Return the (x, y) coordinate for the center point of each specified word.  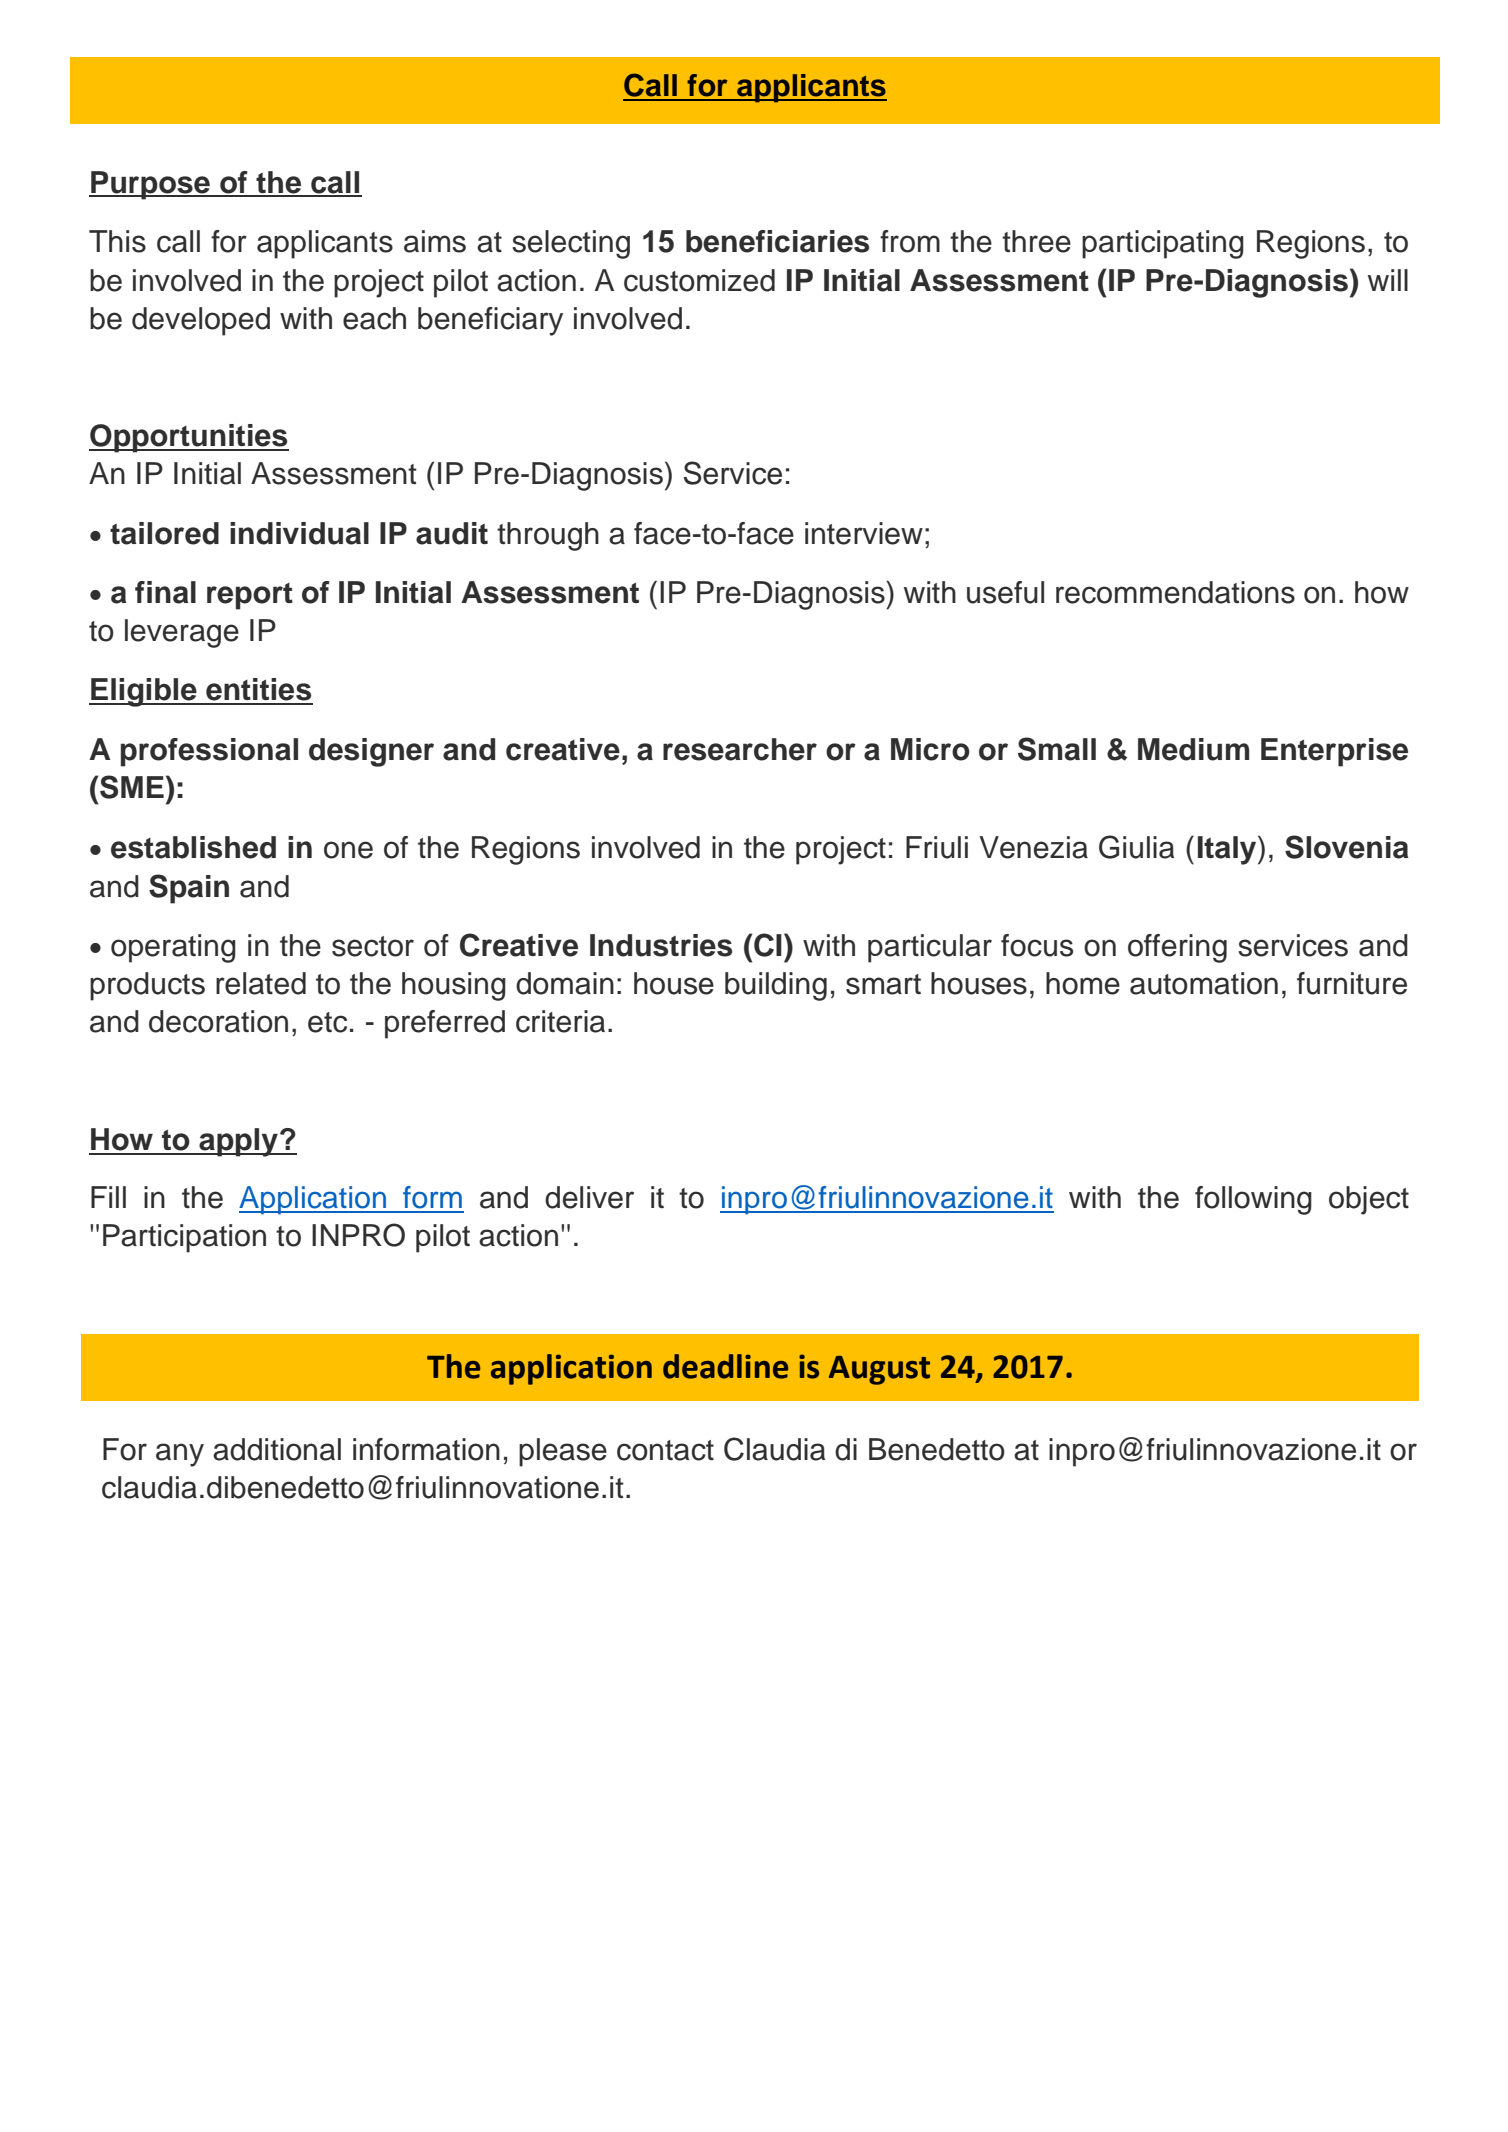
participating (1163, 244)
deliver (589, 1197)
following (1253, 1200)
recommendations (1175, 592)
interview (864, 533)
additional (277, 1449)
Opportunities (189, 438)
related (261, 983)
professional (209, 752)
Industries (661, 945)
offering (1177, 948)
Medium (1193, 749)
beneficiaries (777, 241)
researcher (740, 749)
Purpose (150, 185)
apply (238, 1142)
